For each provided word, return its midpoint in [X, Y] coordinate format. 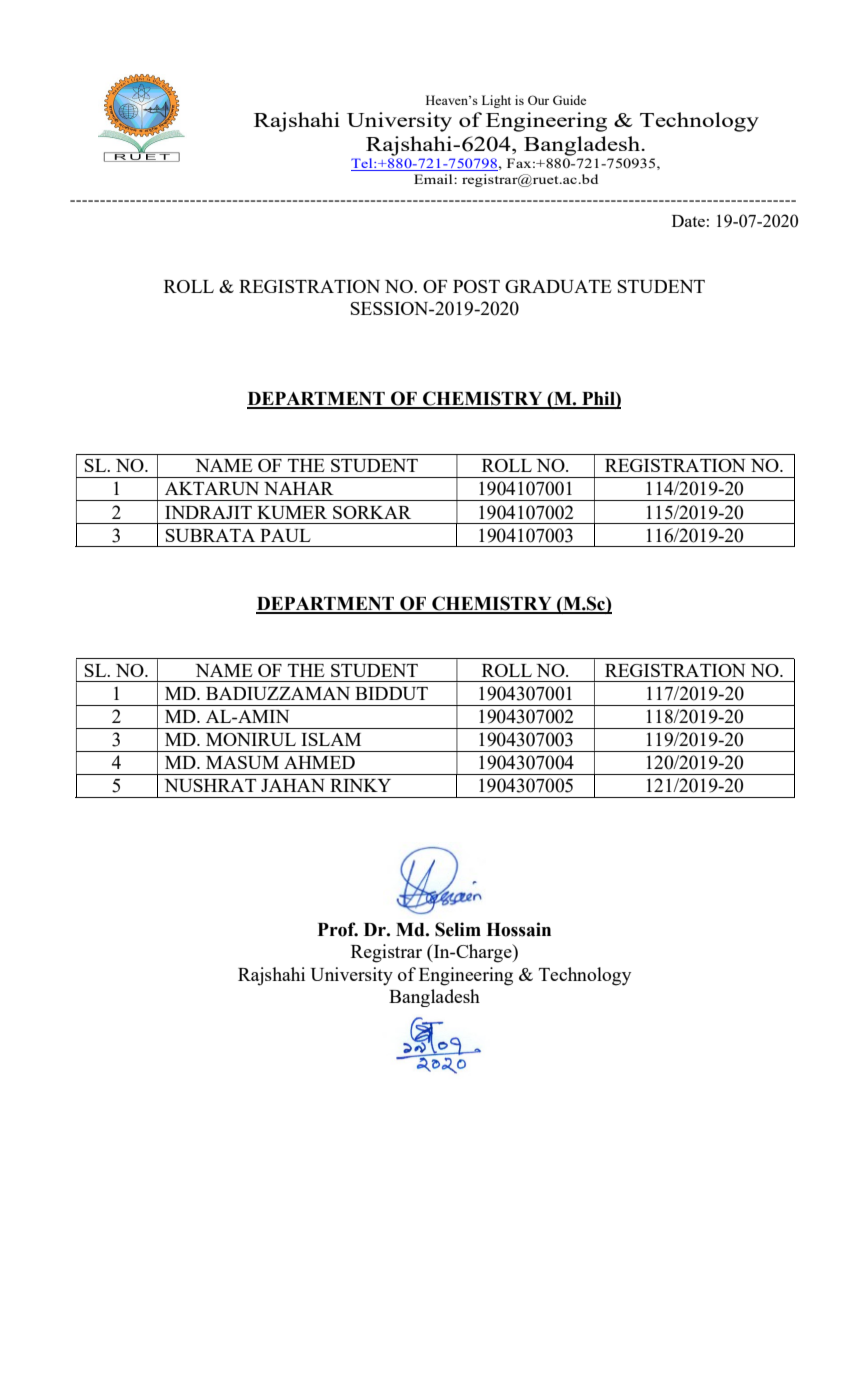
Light [496, 101]
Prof [338, 929]
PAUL [285, 535]
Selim [458, 929]
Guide [569, 100]
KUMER [292, 512]
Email [434, 179]
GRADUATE [558, 286]
